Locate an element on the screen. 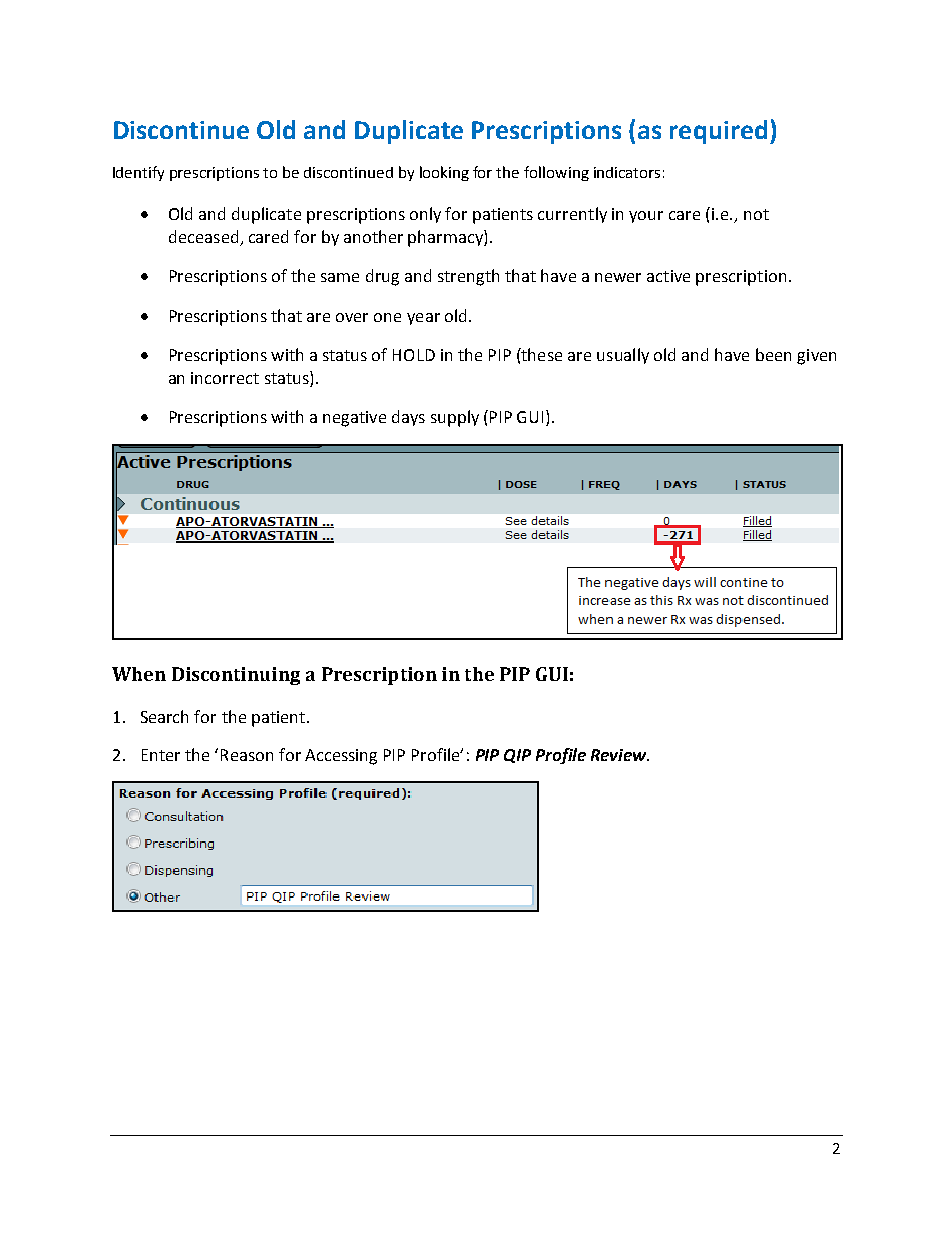 This screenshot has width=952, height=1233. Accessing is located at coordinates (341, 757).
